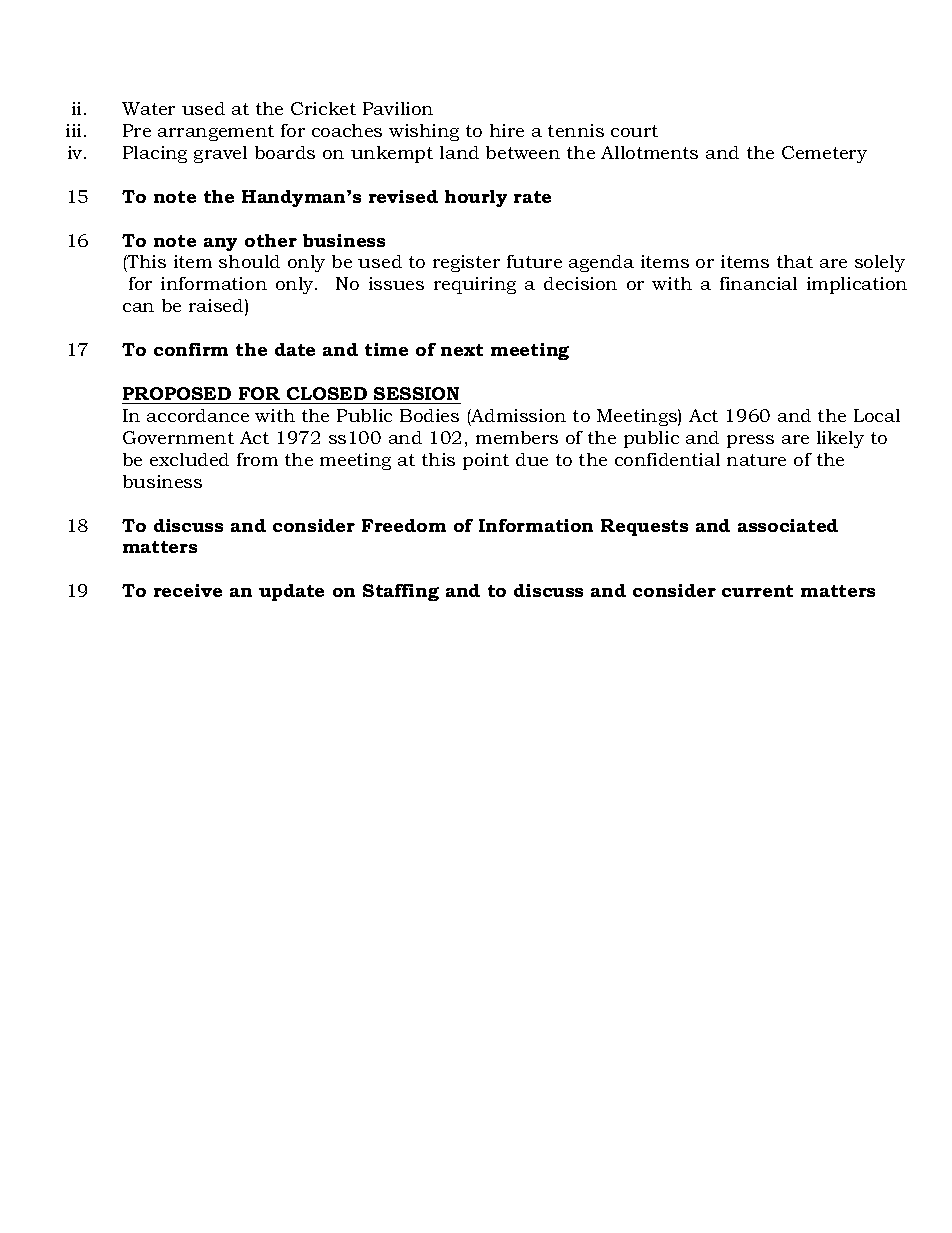  What do you see at coordinates (148, 108) in the screenshot?
I see `Water` at bounding box center [148, 108].
